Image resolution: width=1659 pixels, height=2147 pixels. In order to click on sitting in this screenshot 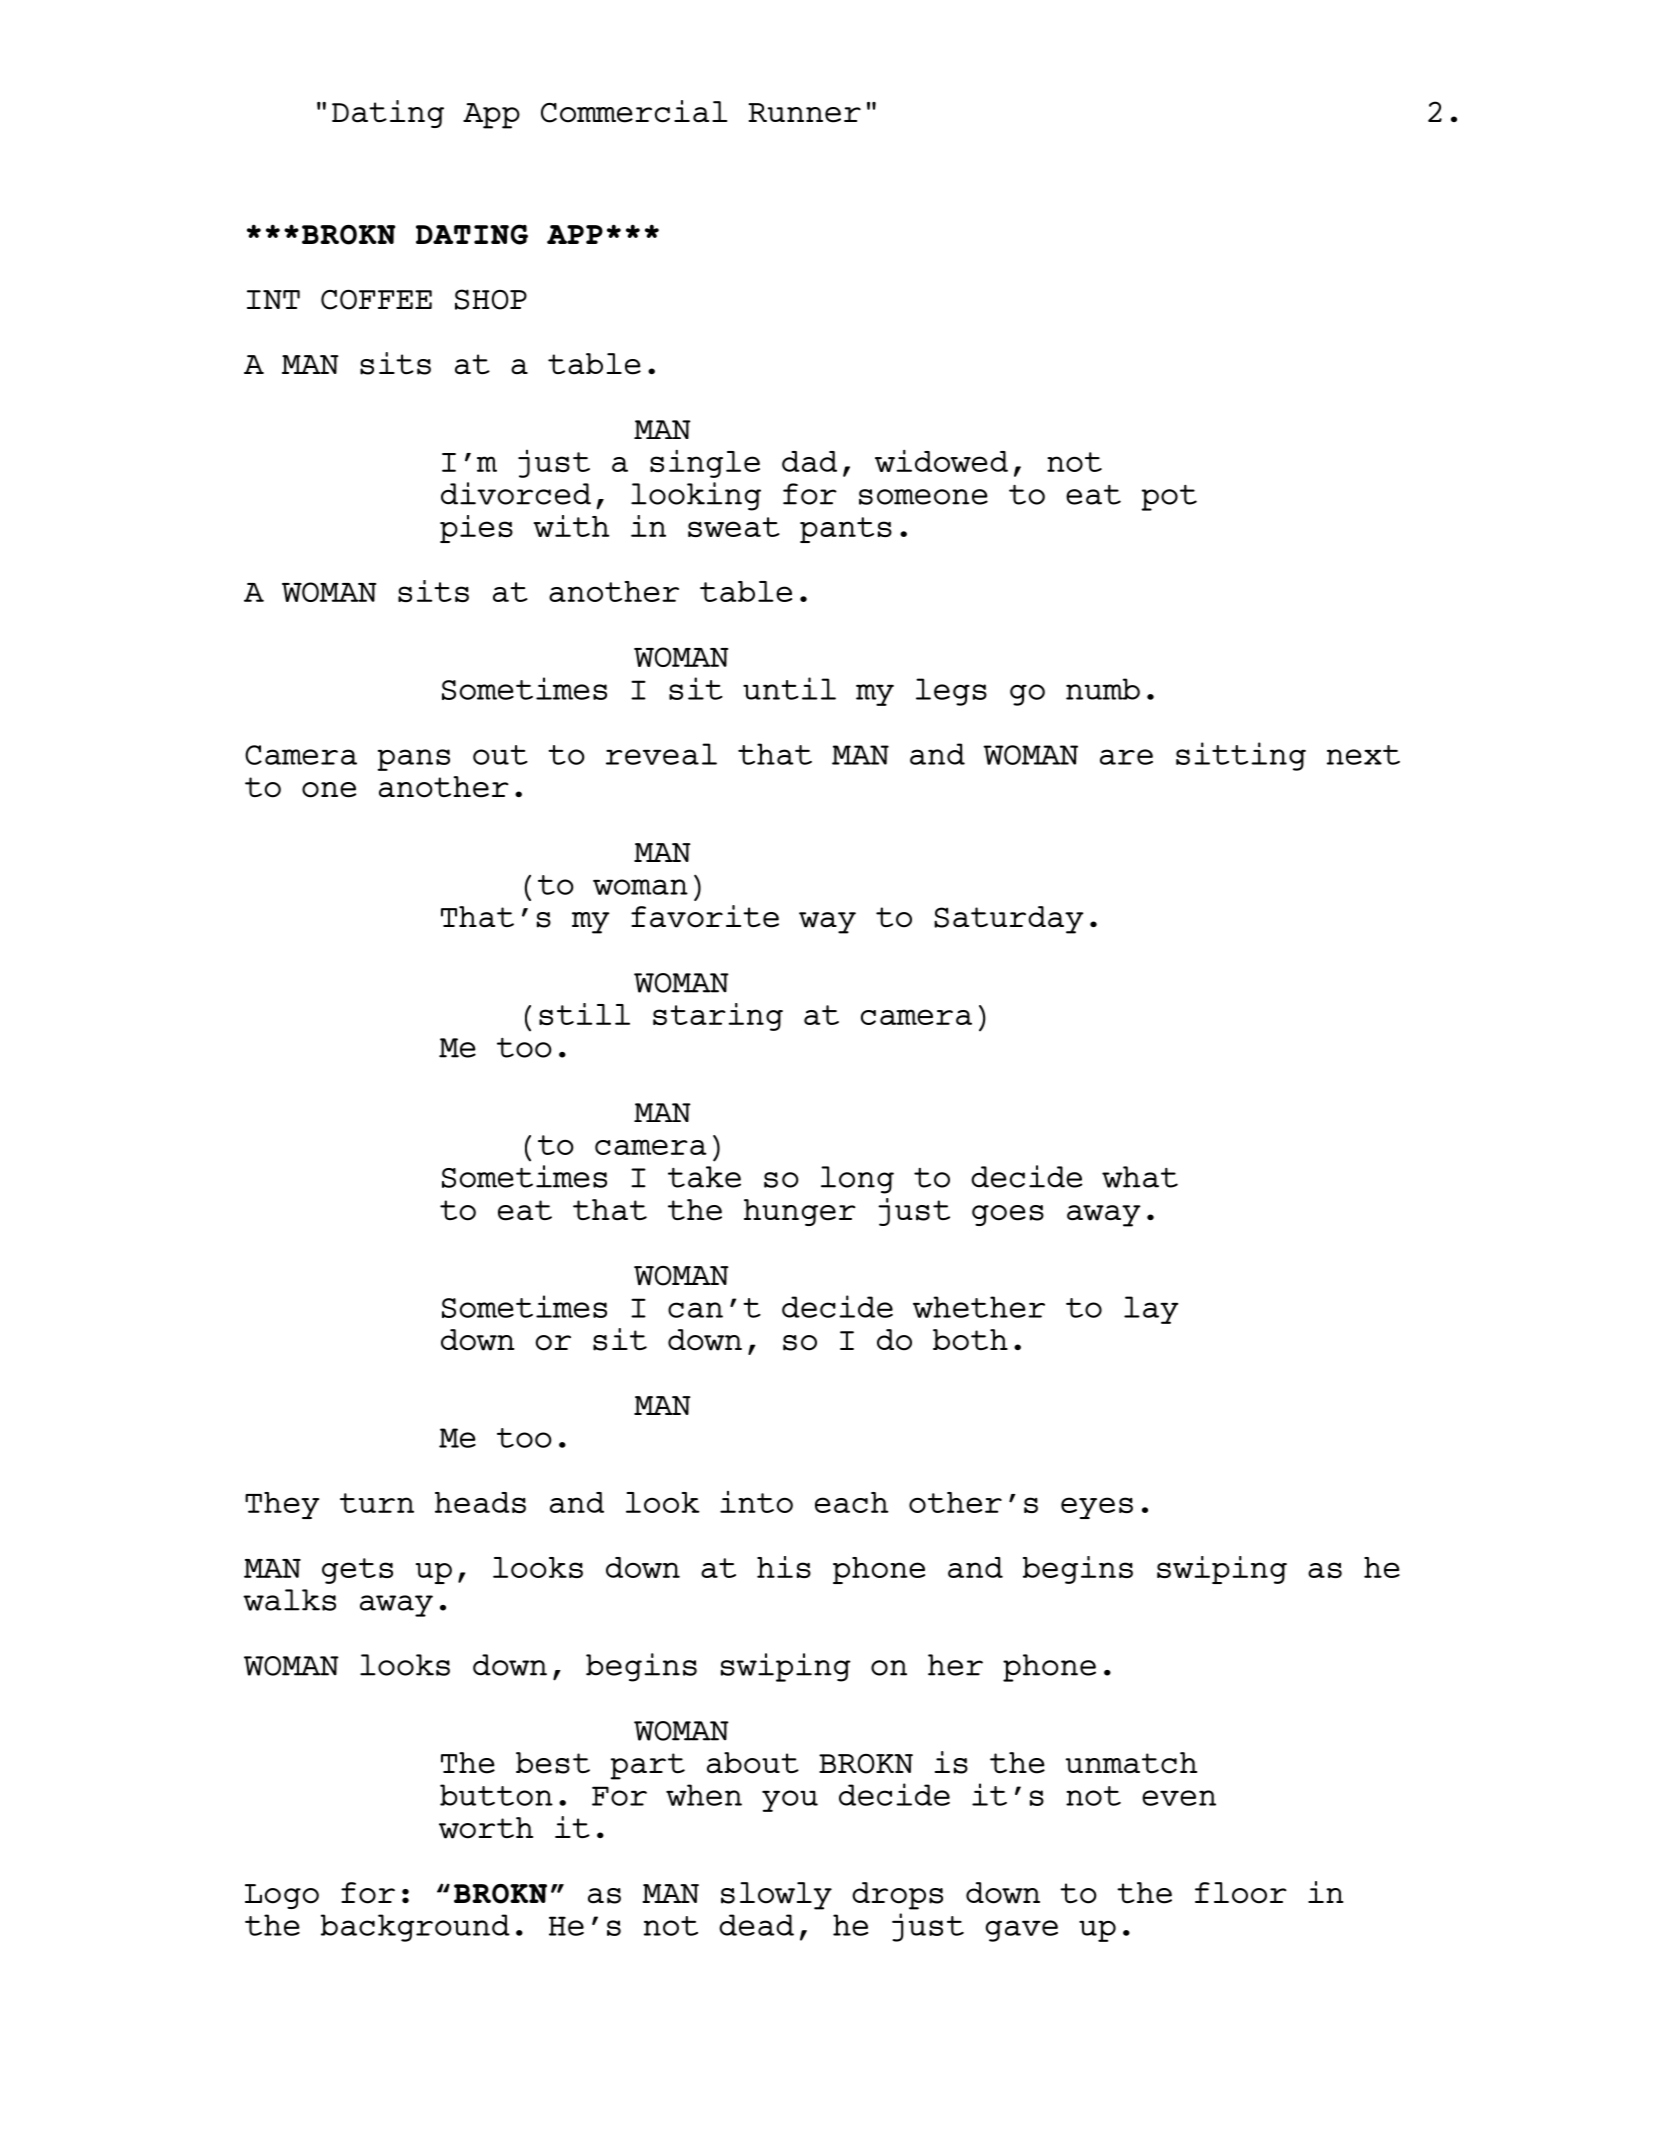, I will do `click(1241, 756)`.
